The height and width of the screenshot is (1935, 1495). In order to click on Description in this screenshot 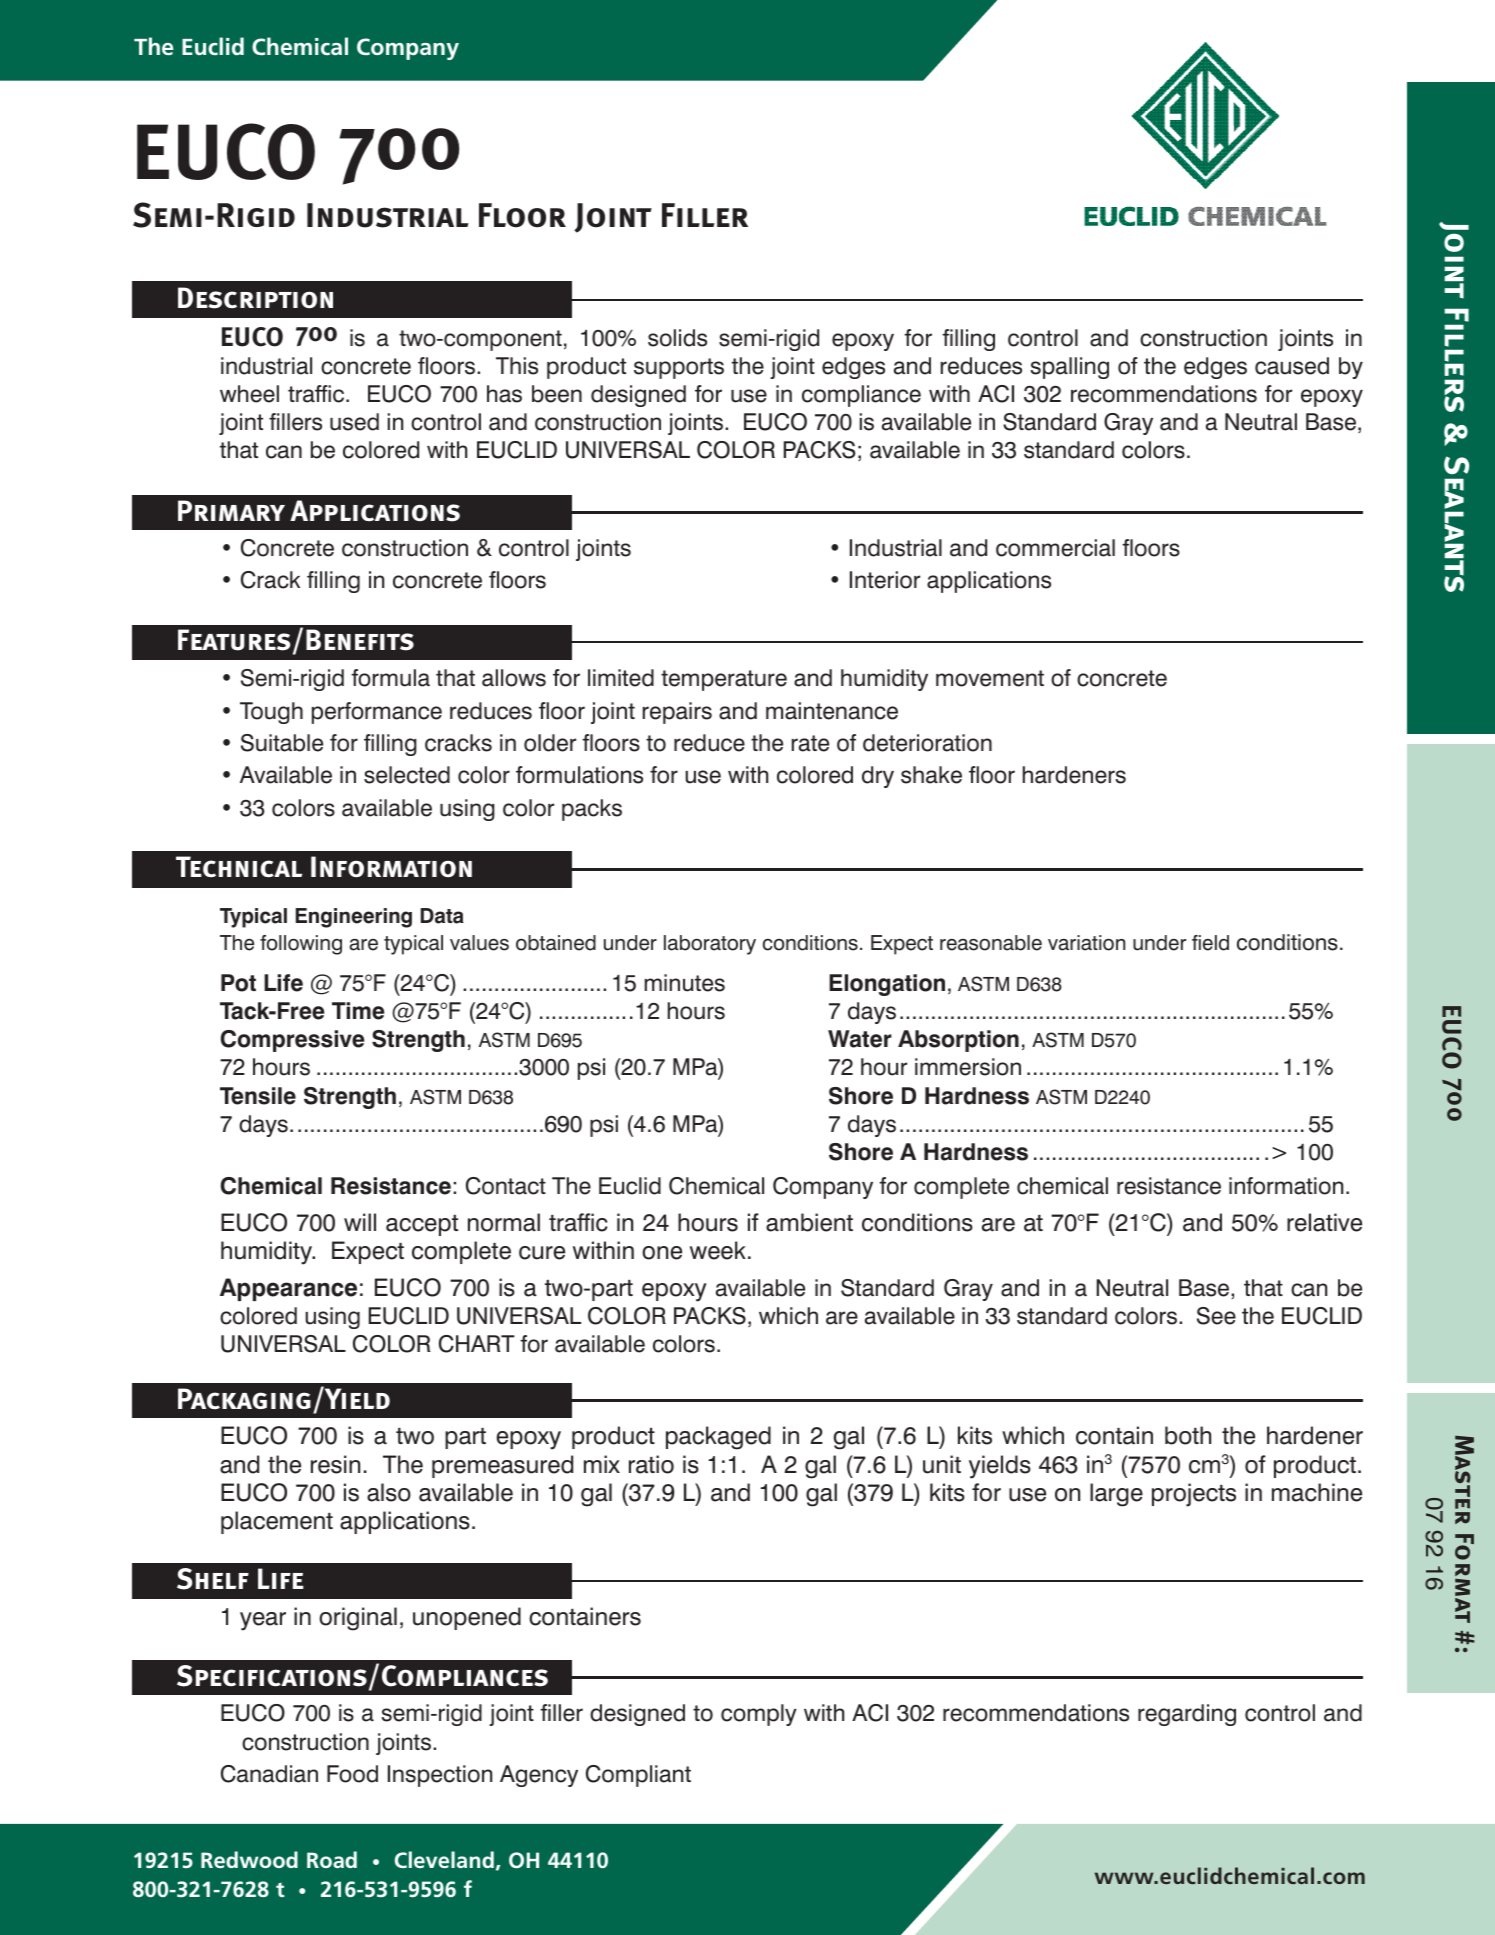, I will do `click(255, 298)`.
